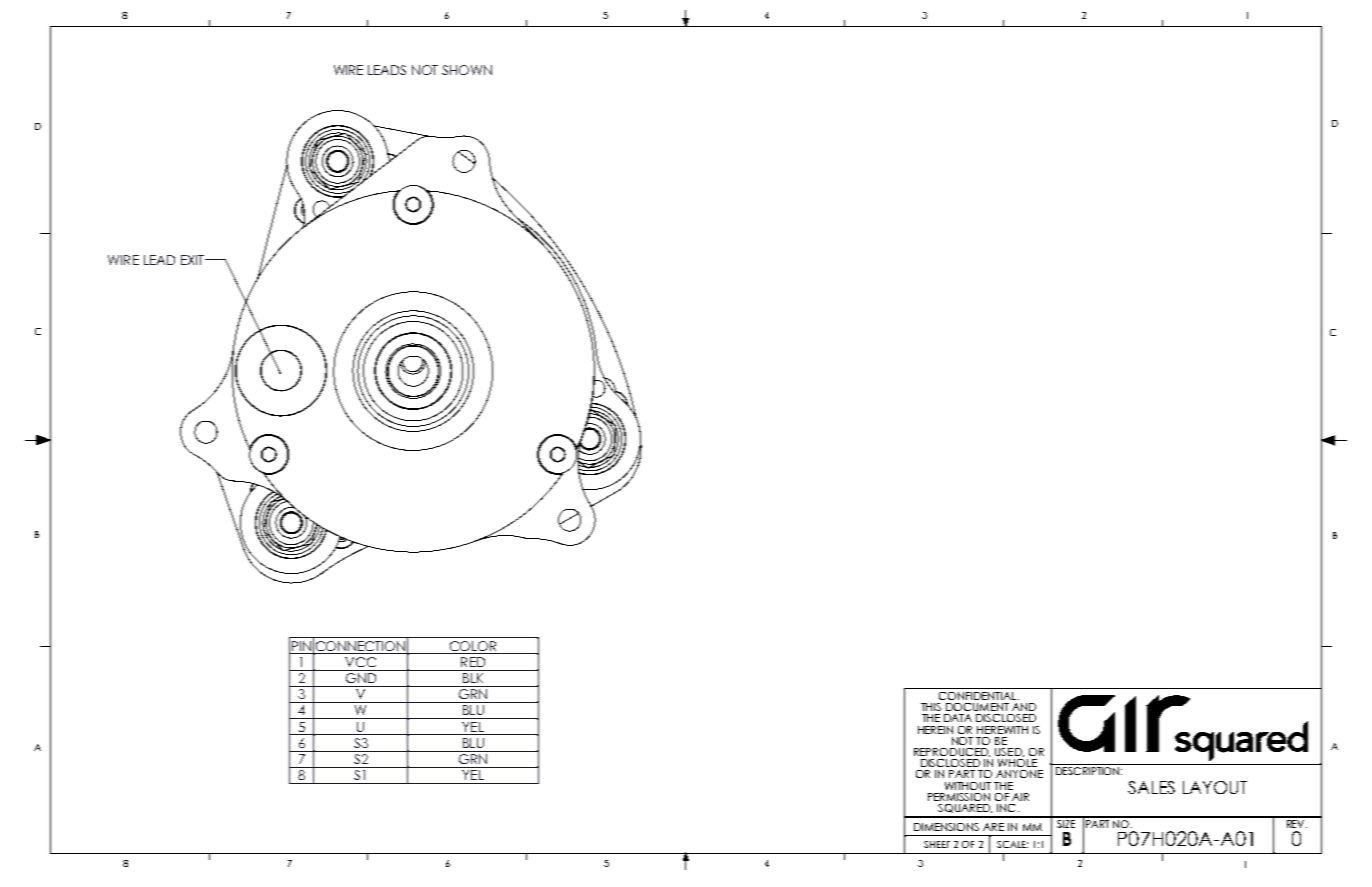  Describe the element at coordinates (193, 260) in the screenshot. I see `EXIT` at that location.
